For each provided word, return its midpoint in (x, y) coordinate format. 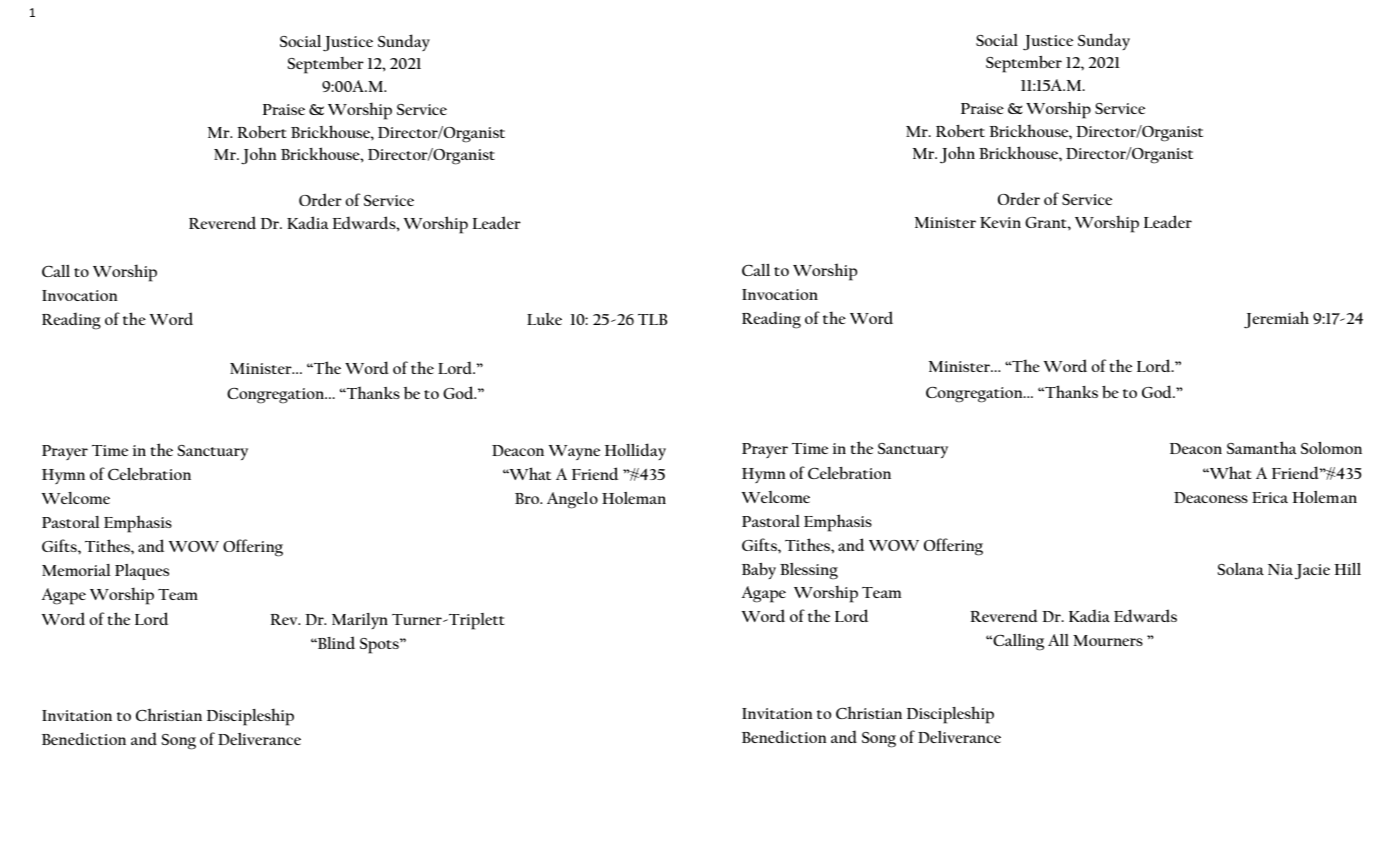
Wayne (574, 452)
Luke (544, 319)
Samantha (1261, 447)
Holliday (635, 451)
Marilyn (360, 621)
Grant (1047, 222)
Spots (380, 646)
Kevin (1000, 222)
